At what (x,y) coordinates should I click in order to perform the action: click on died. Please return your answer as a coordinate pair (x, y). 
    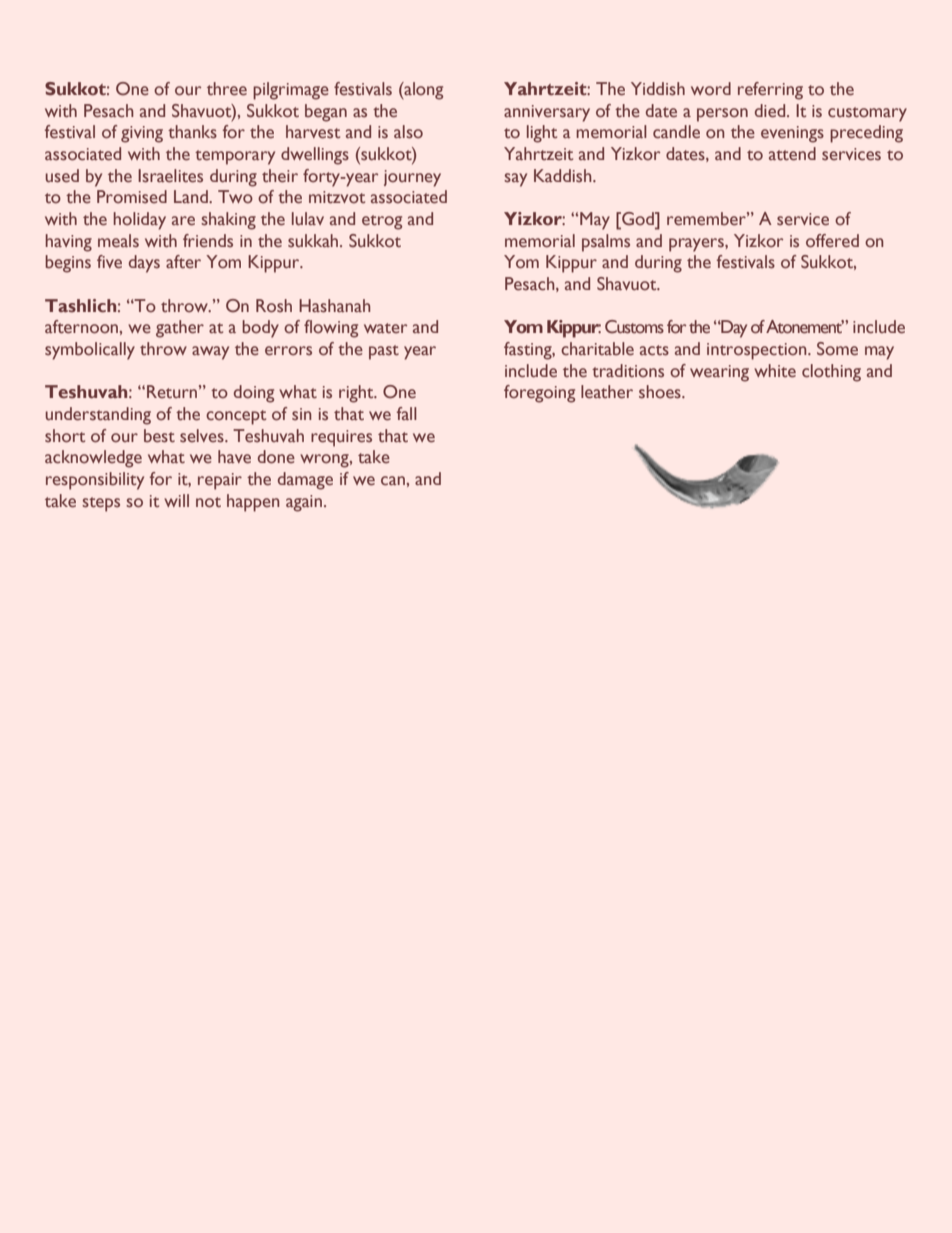
    Looking at the image, I should click on (771, 111).
